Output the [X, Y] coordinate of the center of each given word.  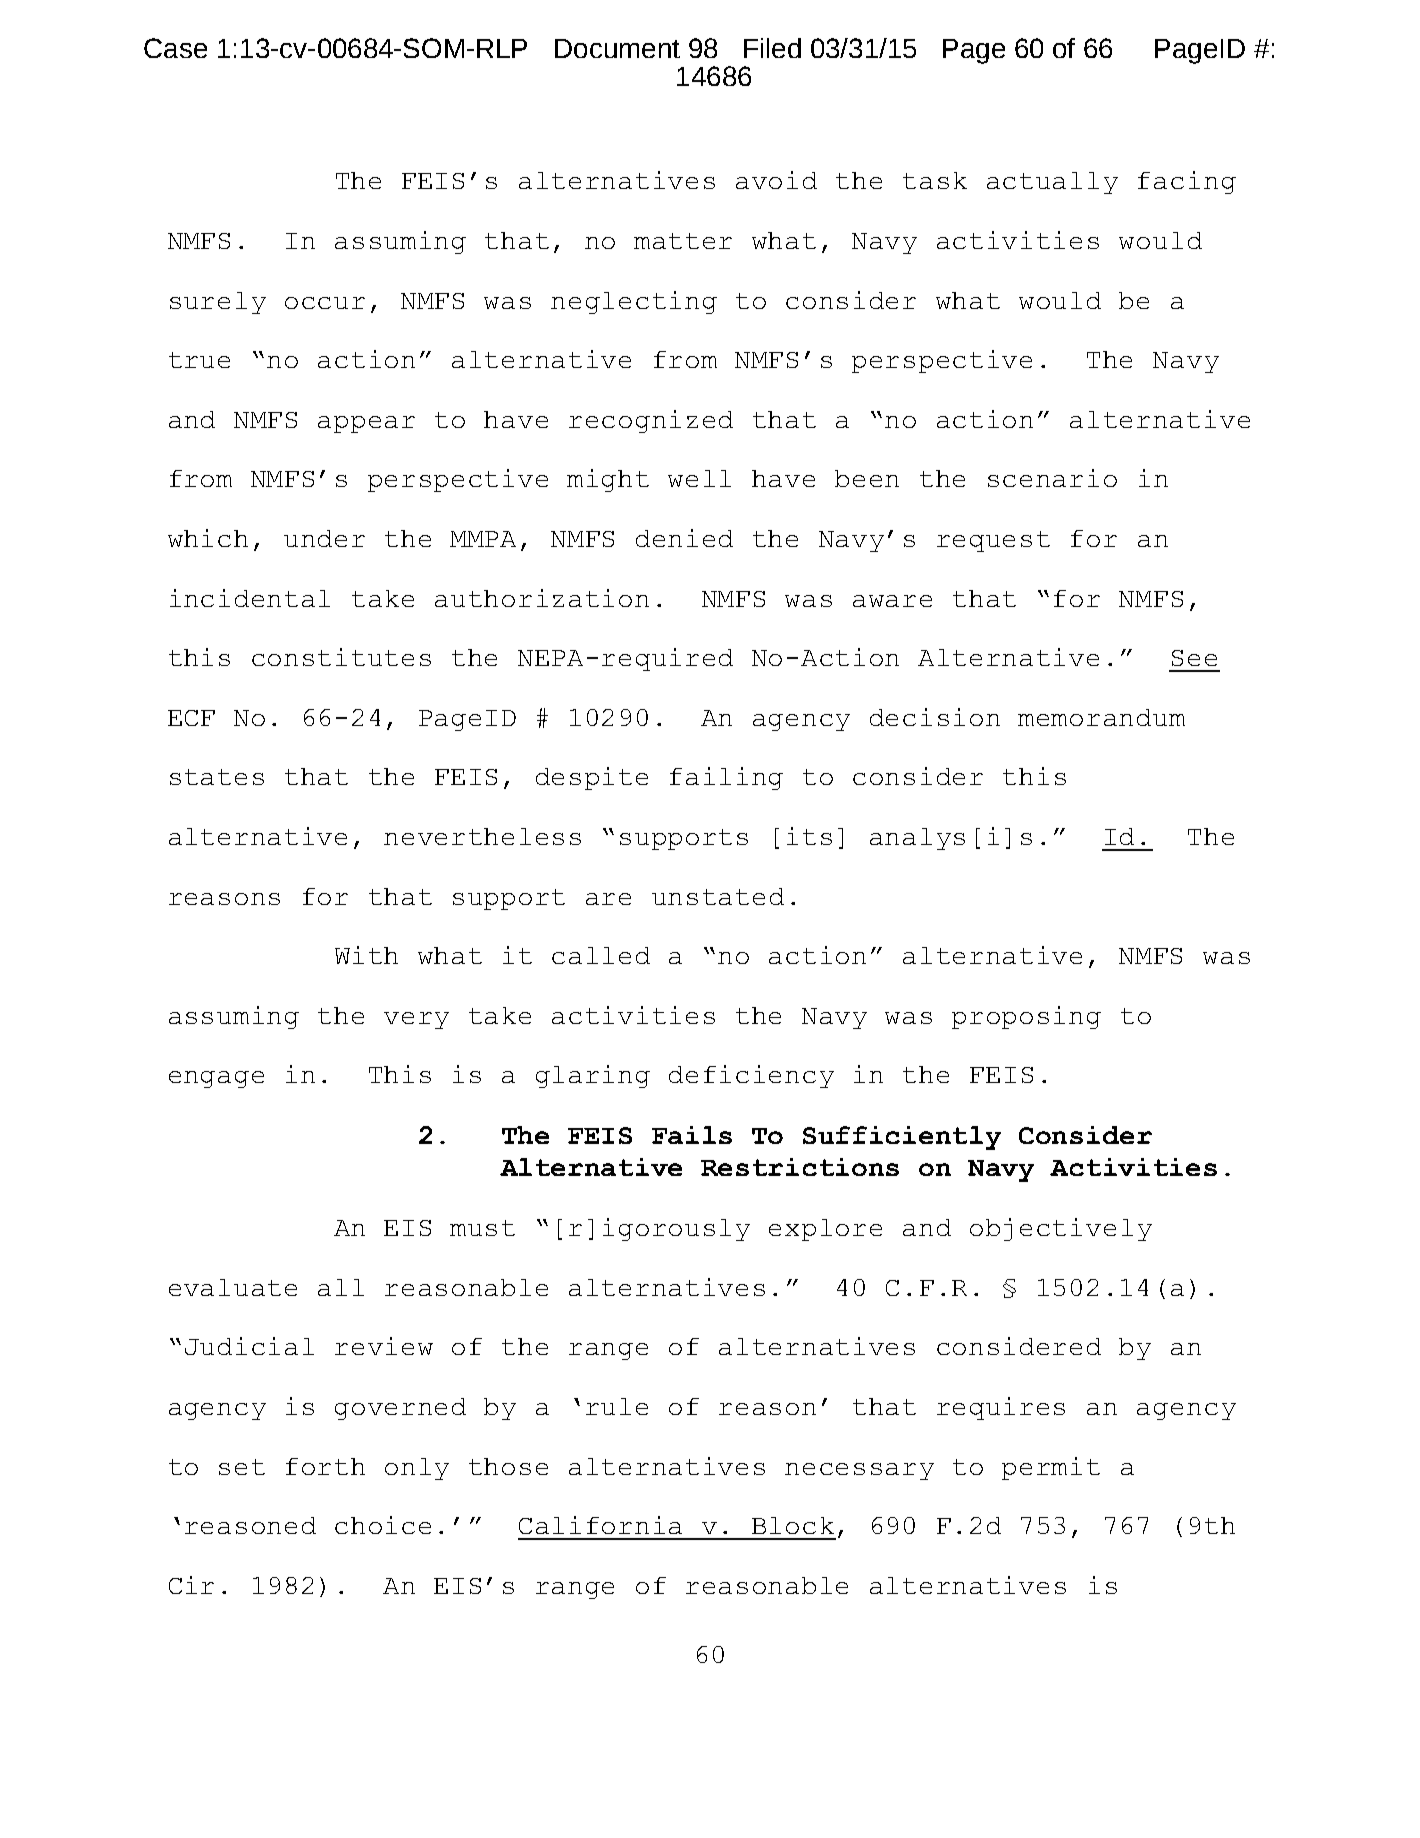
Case [175, 48]
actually [1052, 183]
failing [726, 778]
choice [383, 1525]
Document [617, 48]
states [217, 777]
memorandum [1101, 717]
